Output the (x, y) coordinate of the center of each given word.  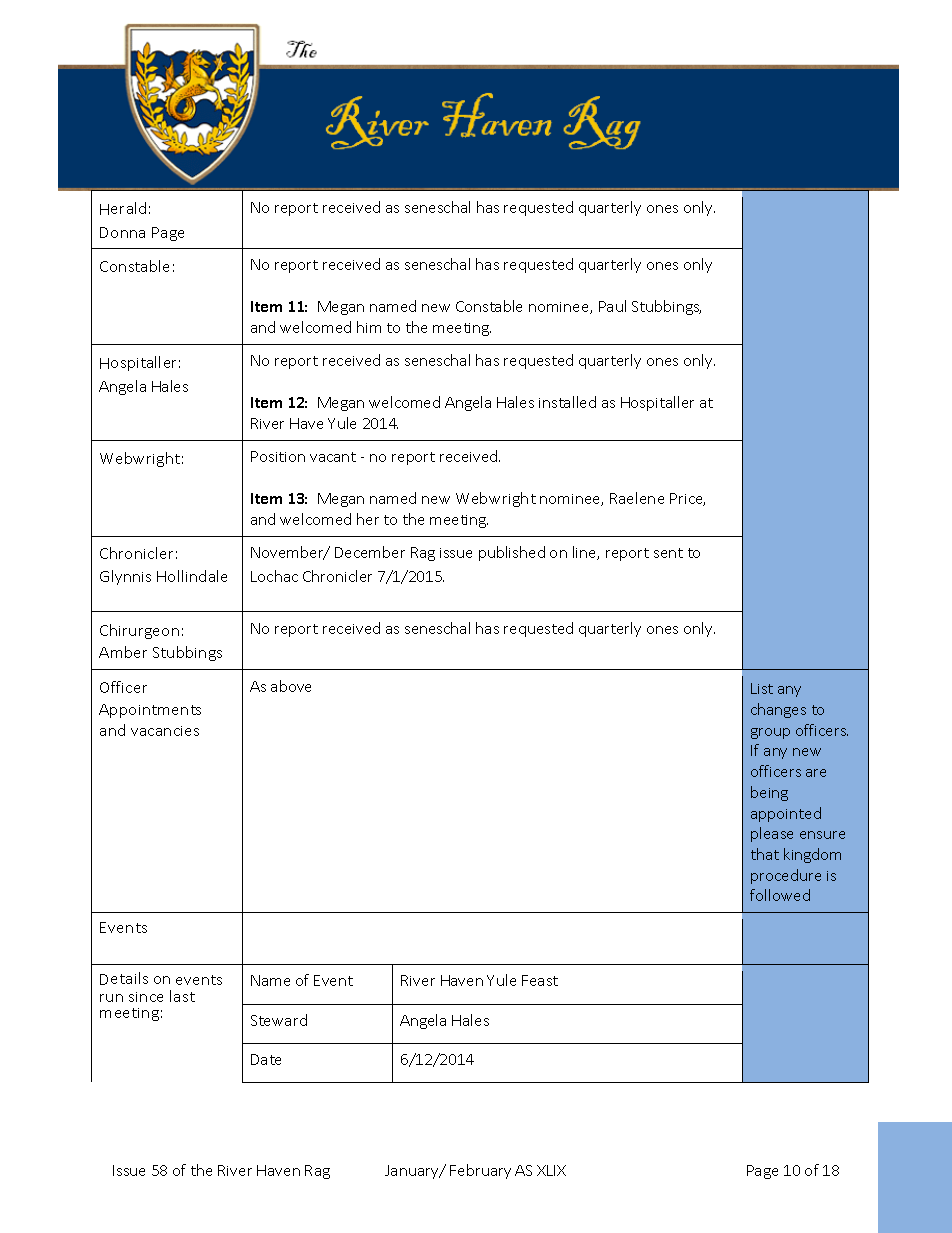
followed (780, 895)
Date (266, 1059)
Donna (122, 232)
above (291, 686)
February (480, 1171)
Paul (612, 306)
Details (124, 978)
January (413, 1172)
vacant (333, 457)
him (369, 327)
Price (687, 499)
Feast (540, 980)
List (762, 688)
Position (278, 456)
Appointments (150, 711)
